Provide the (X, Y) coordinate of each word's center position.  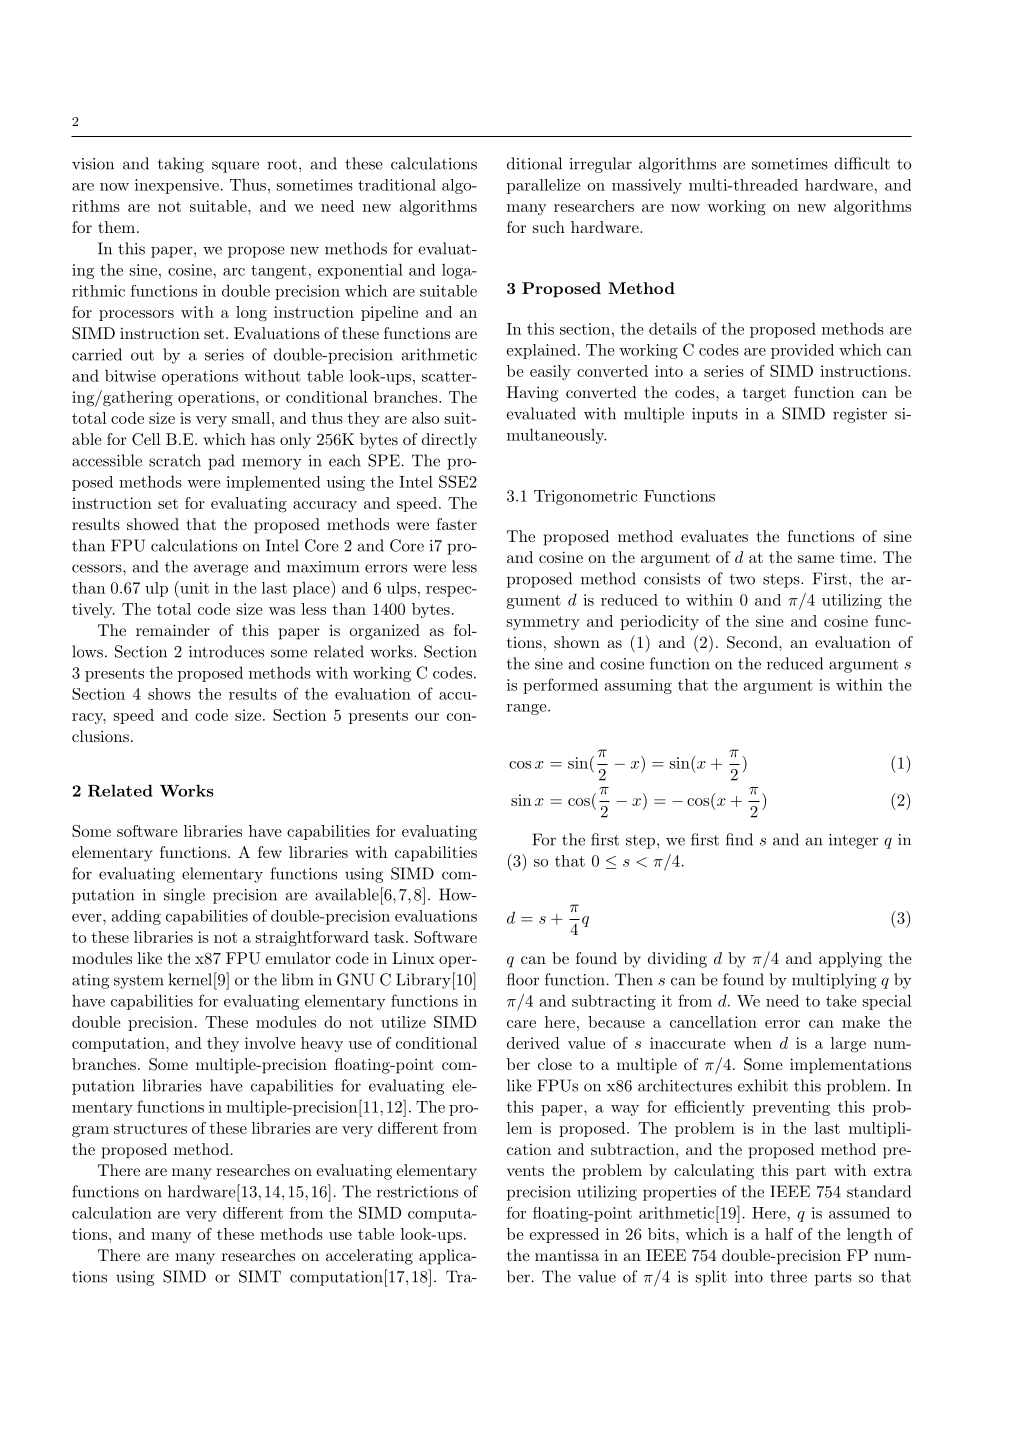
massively (647, 186)
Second (753, 642)
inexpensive (177, 186)
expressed (564, 1235)
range (528, 709)
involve (270, 1043)
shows (169, 694)
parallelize (543, 186)
